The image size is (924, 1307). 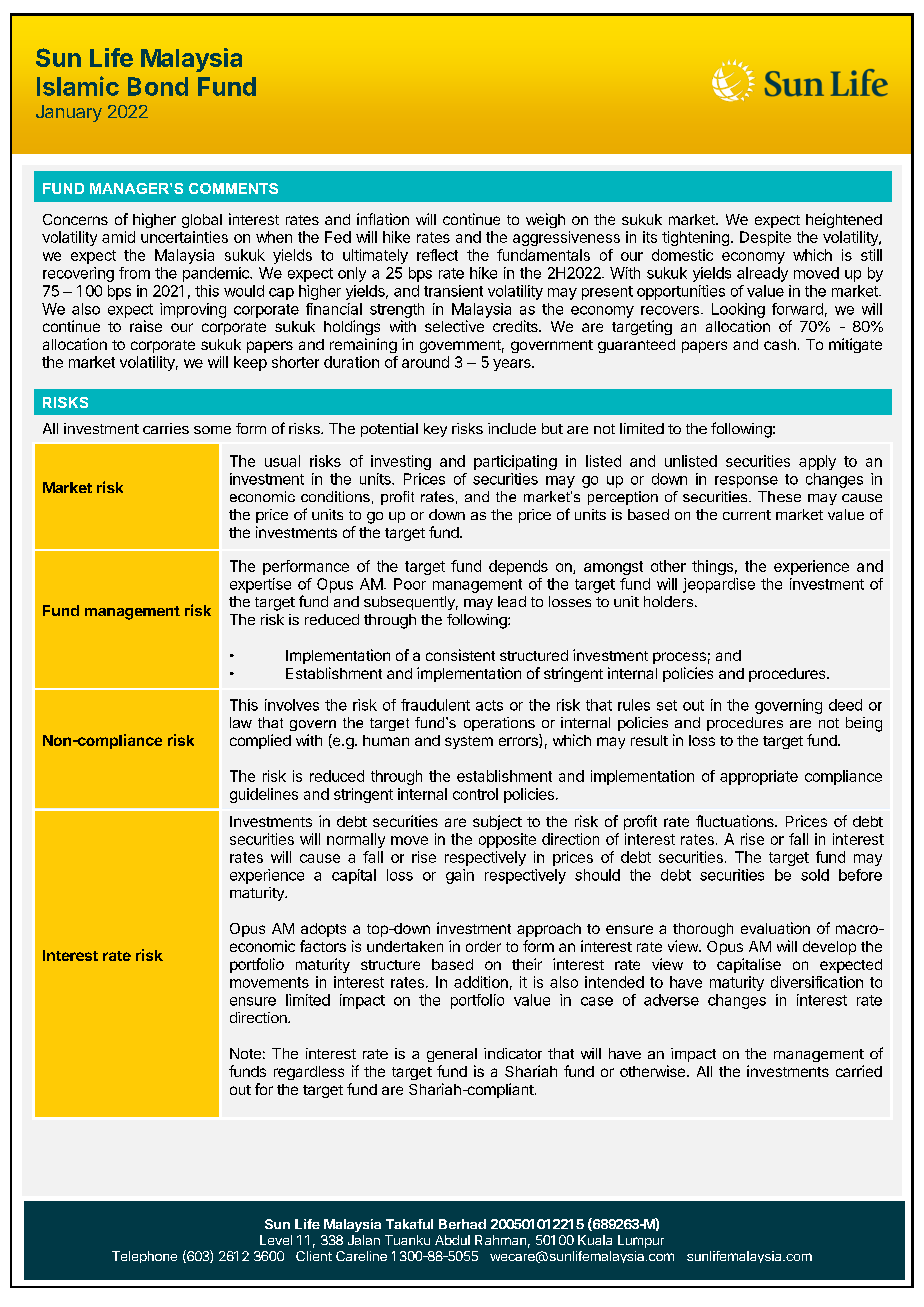 I want to click on participating, so click(x=515, y=462).
